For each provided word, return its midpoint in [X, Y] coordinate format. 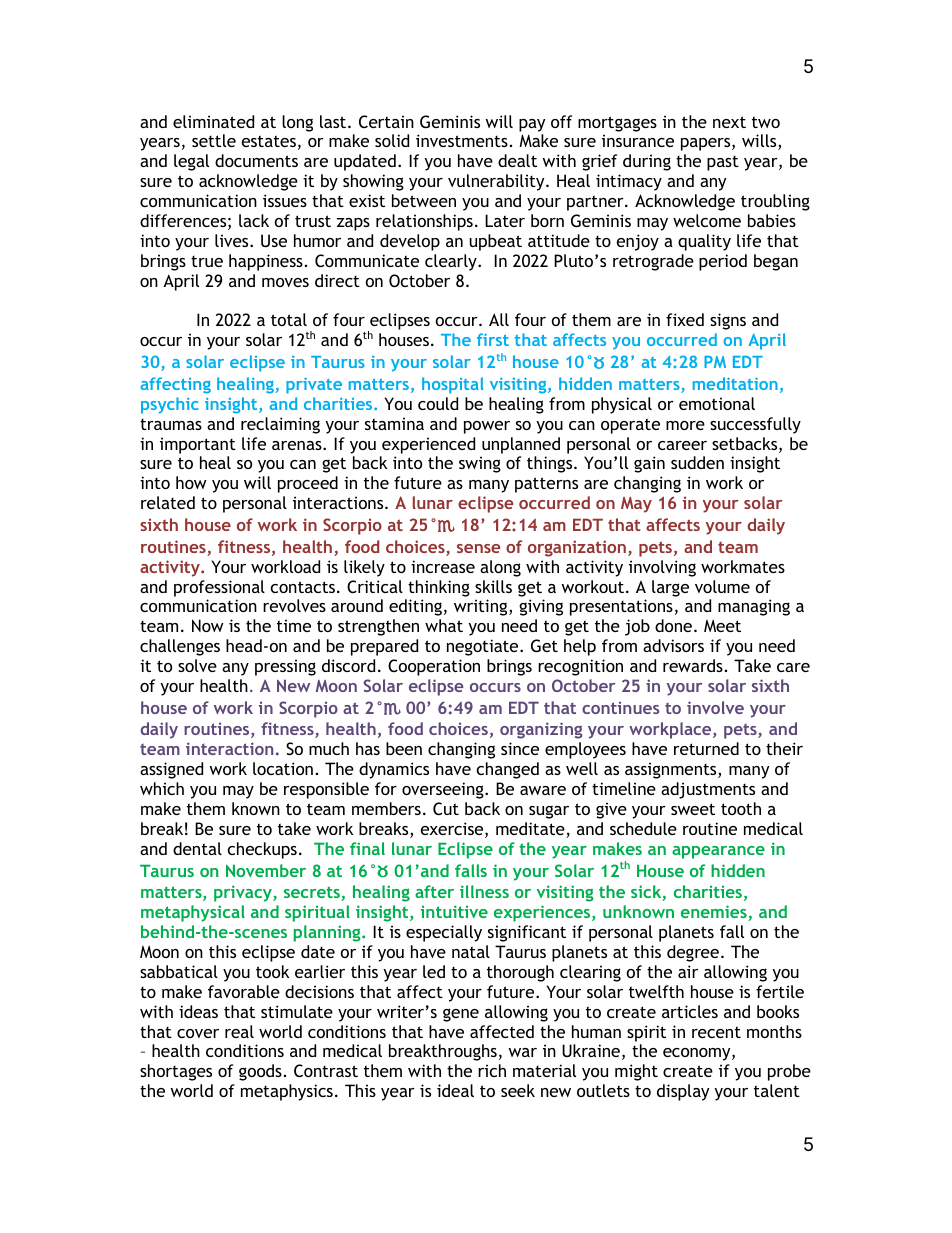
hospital [453, 385]
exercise [453, 830]
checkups [262, 850]
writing [482, 607]
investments [462, 140]
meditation [735, 383]
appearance [718, 852]
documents [256, 160]
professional [219, 588]
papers [707, 144]
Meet [722, 626]
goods [260, 1072]
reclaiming [280, 425]
